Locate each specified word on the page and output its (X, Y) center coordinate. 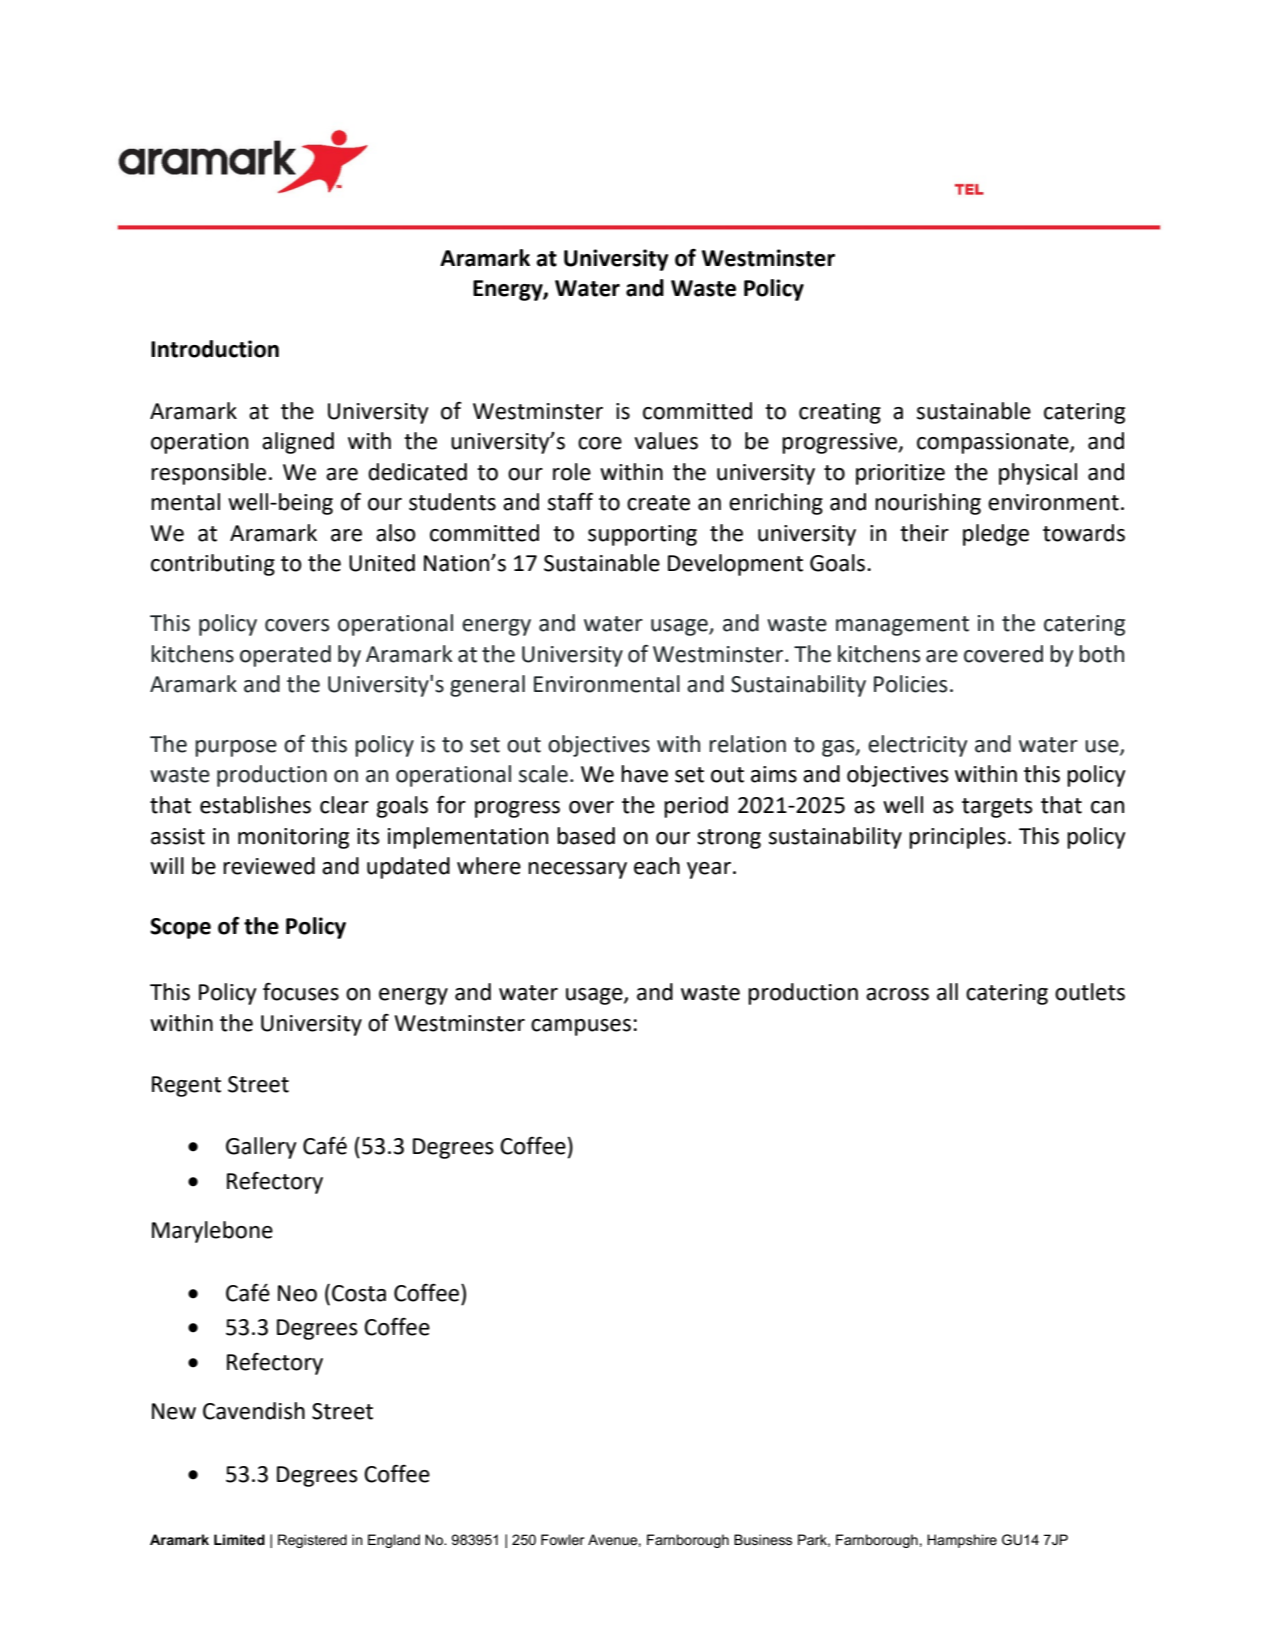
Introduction (215, 349)
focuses (301, 991)
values (666, 441)
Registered (312, 1541)
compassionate (994, 443)
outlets (1090, 992)
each (657, 866)
